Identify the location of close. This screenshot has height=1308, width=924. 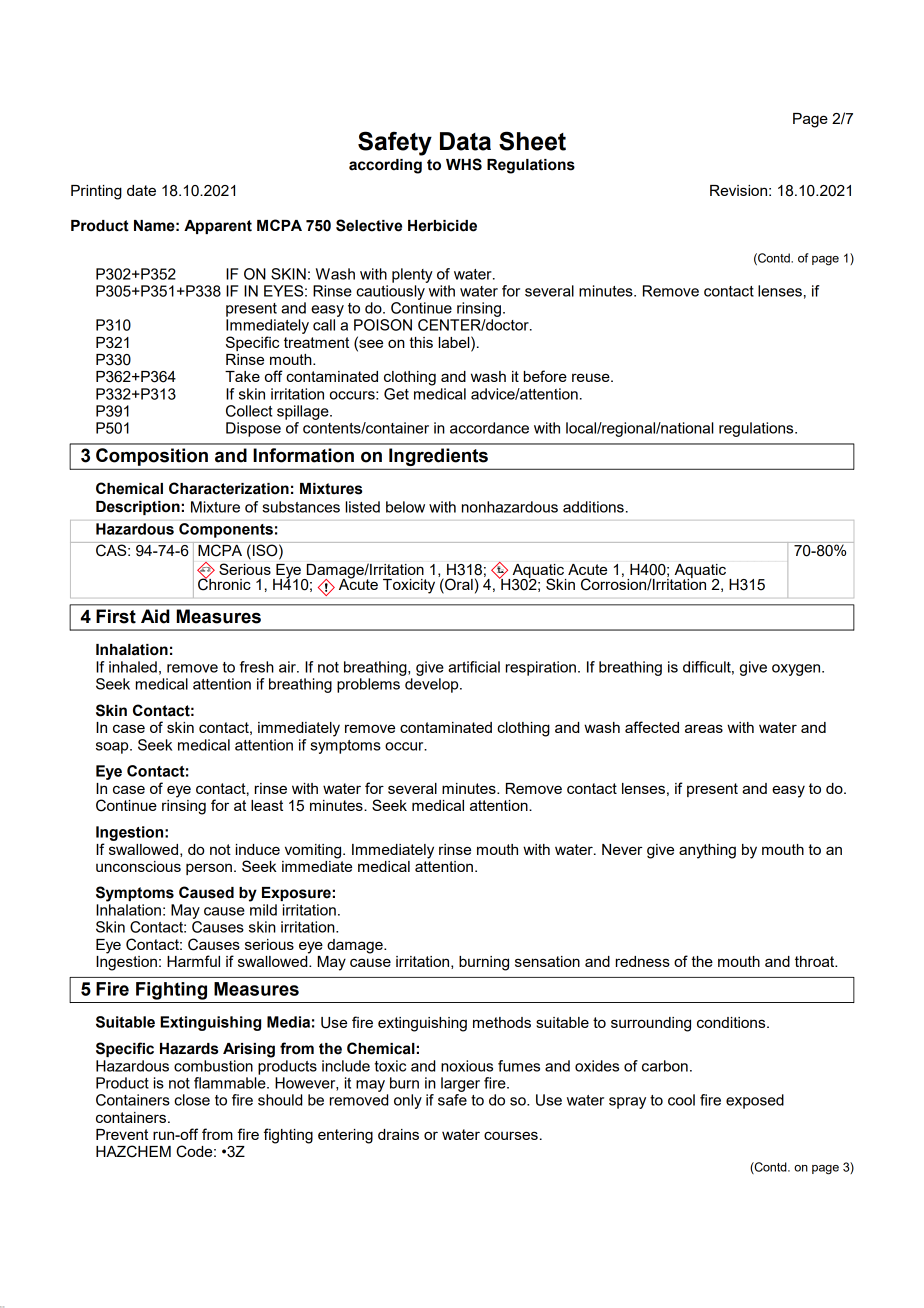
(192, 1100).
